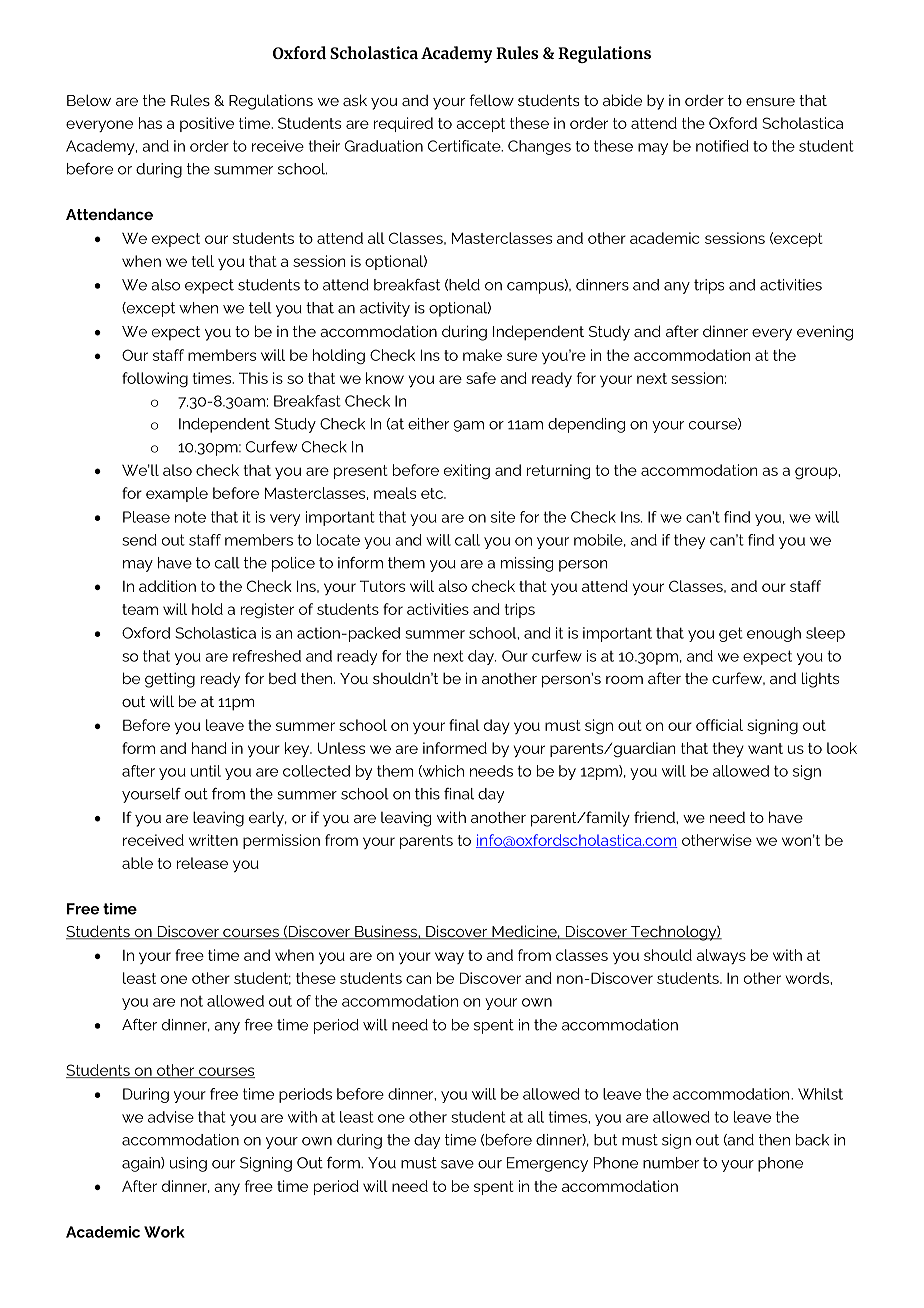 This screenshot has width=924, height=1308. I want to click on save, so click(457, 1164).
